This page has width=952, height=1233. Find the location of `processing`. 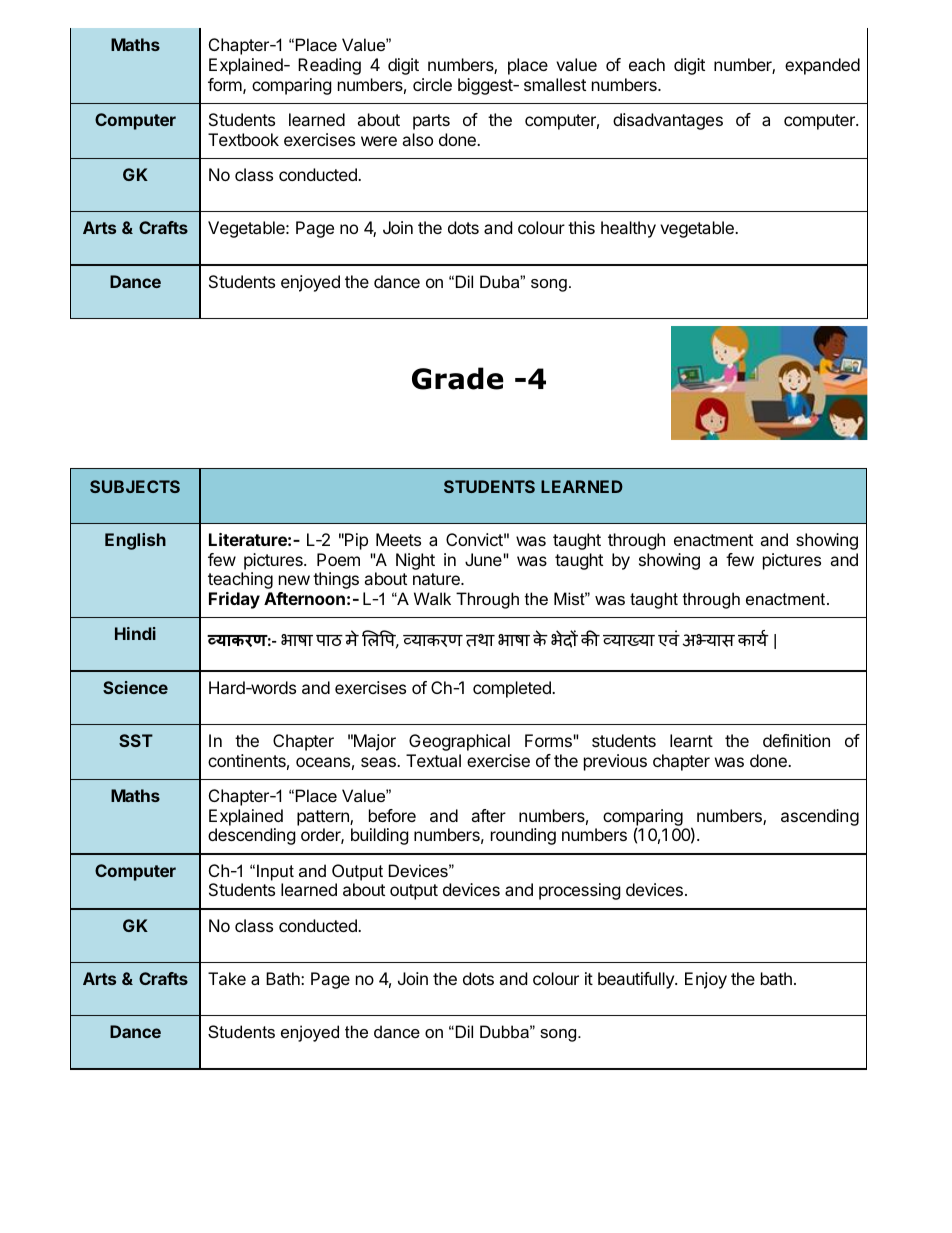

processing is located at coordinates (580, 891).
